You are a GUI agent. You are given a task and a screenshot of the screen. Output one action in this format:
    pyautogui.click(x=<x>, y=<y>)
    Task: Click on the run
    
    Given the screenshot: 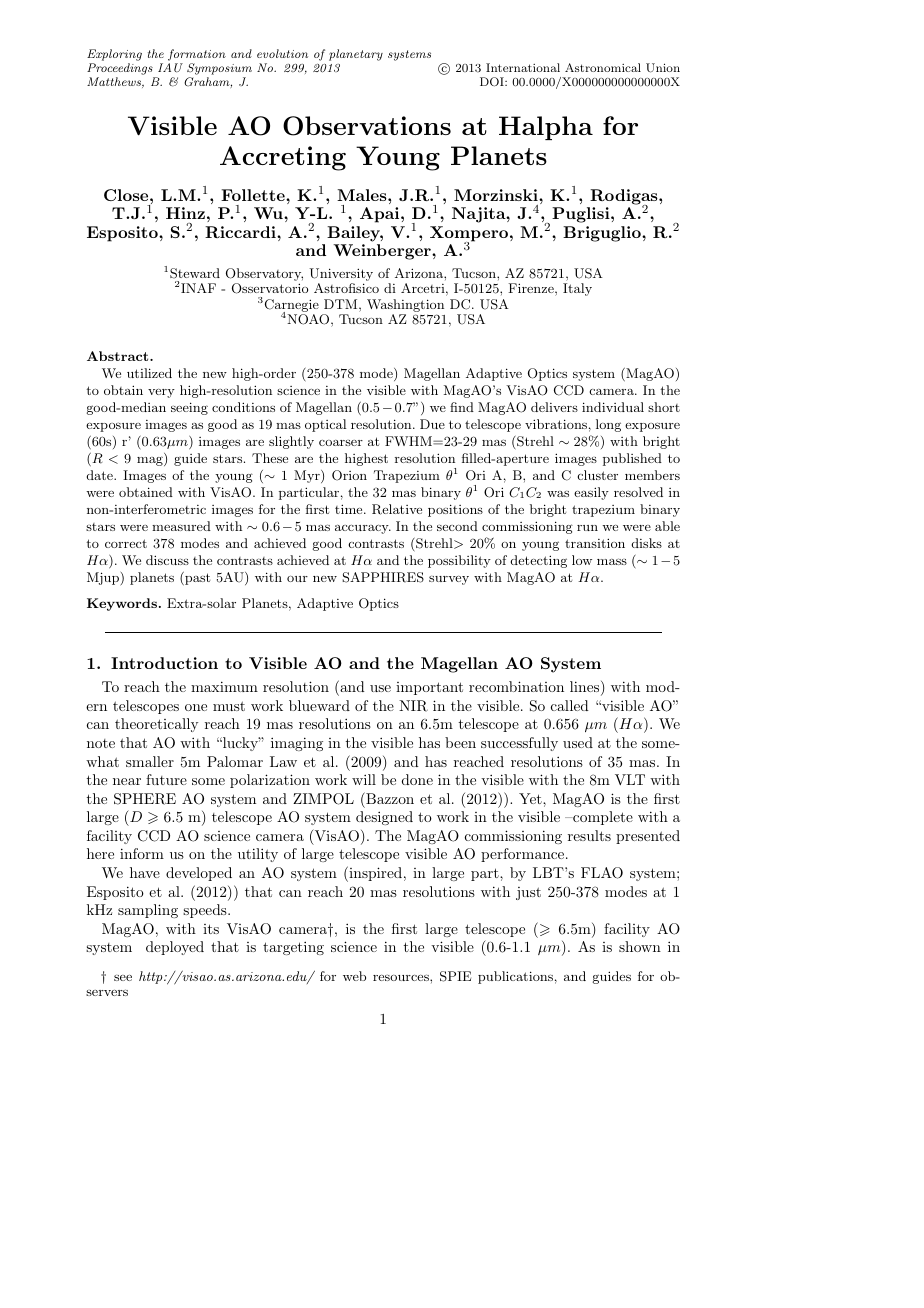 What is the action you would take?
    pyautogui.click(x=587, y=528)
